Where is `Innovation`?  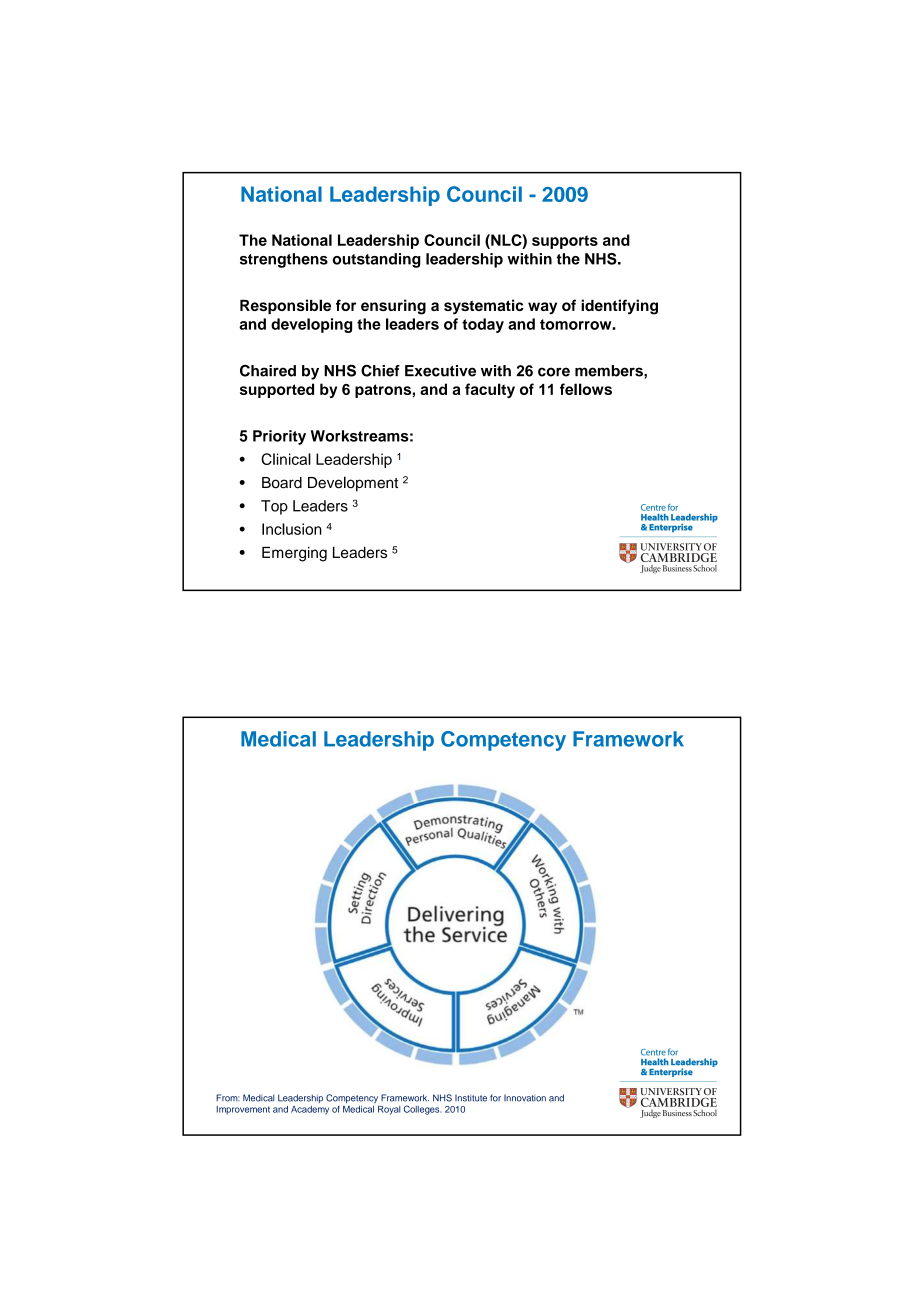 Innovation is located at coordinates (525, 1098).
